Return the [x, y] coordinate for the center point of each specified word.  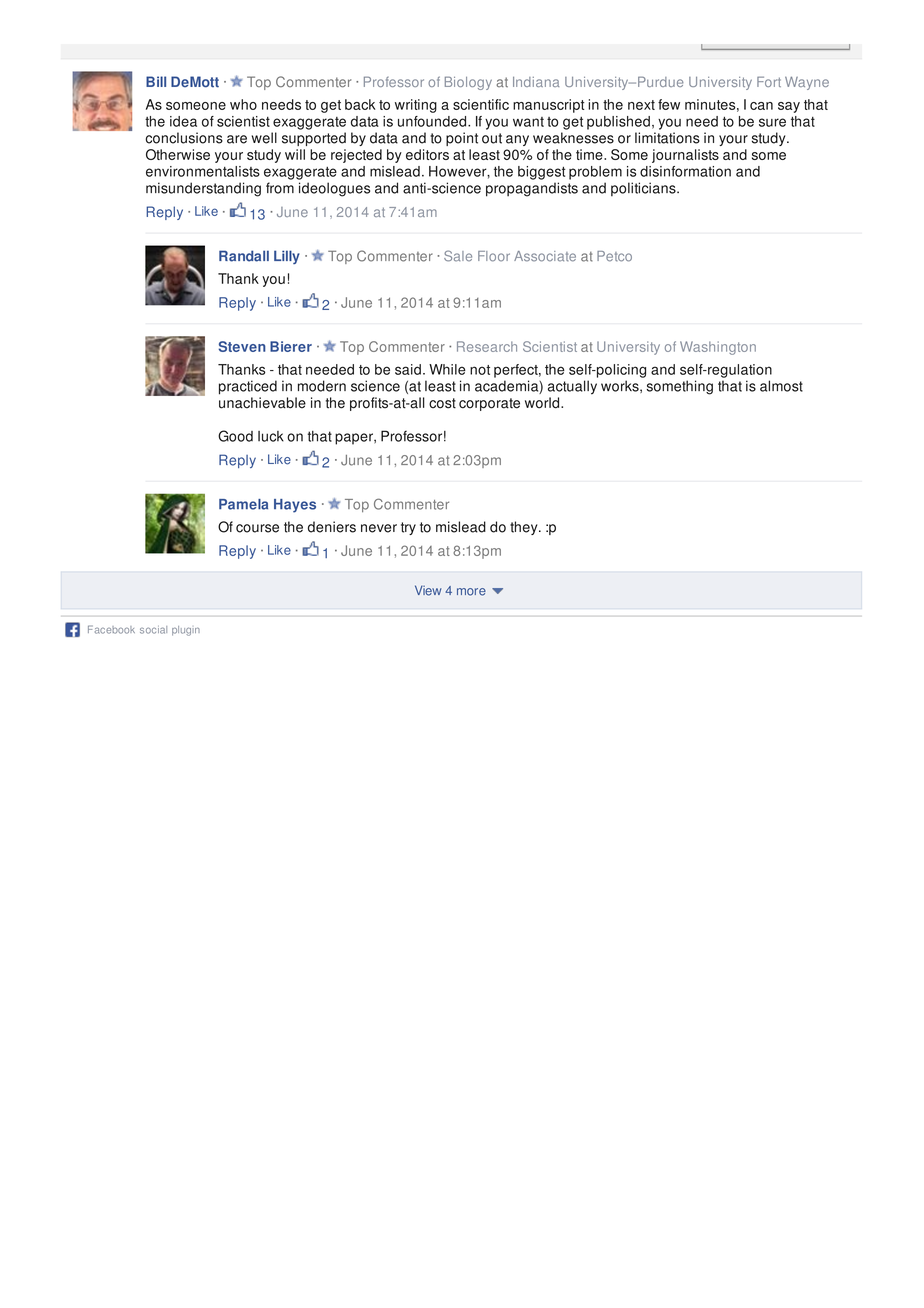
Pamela [243, 504]
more [471, 592]
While [447, 369]
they [525, 528]
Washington [718, 348]
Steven [242, 346]
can [761, 106]
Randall [244, 256]
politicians [644, 189]
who [243, 104]
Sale [458, 256]
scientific [481, 104]
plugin [186, 631]
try [408, 528]
